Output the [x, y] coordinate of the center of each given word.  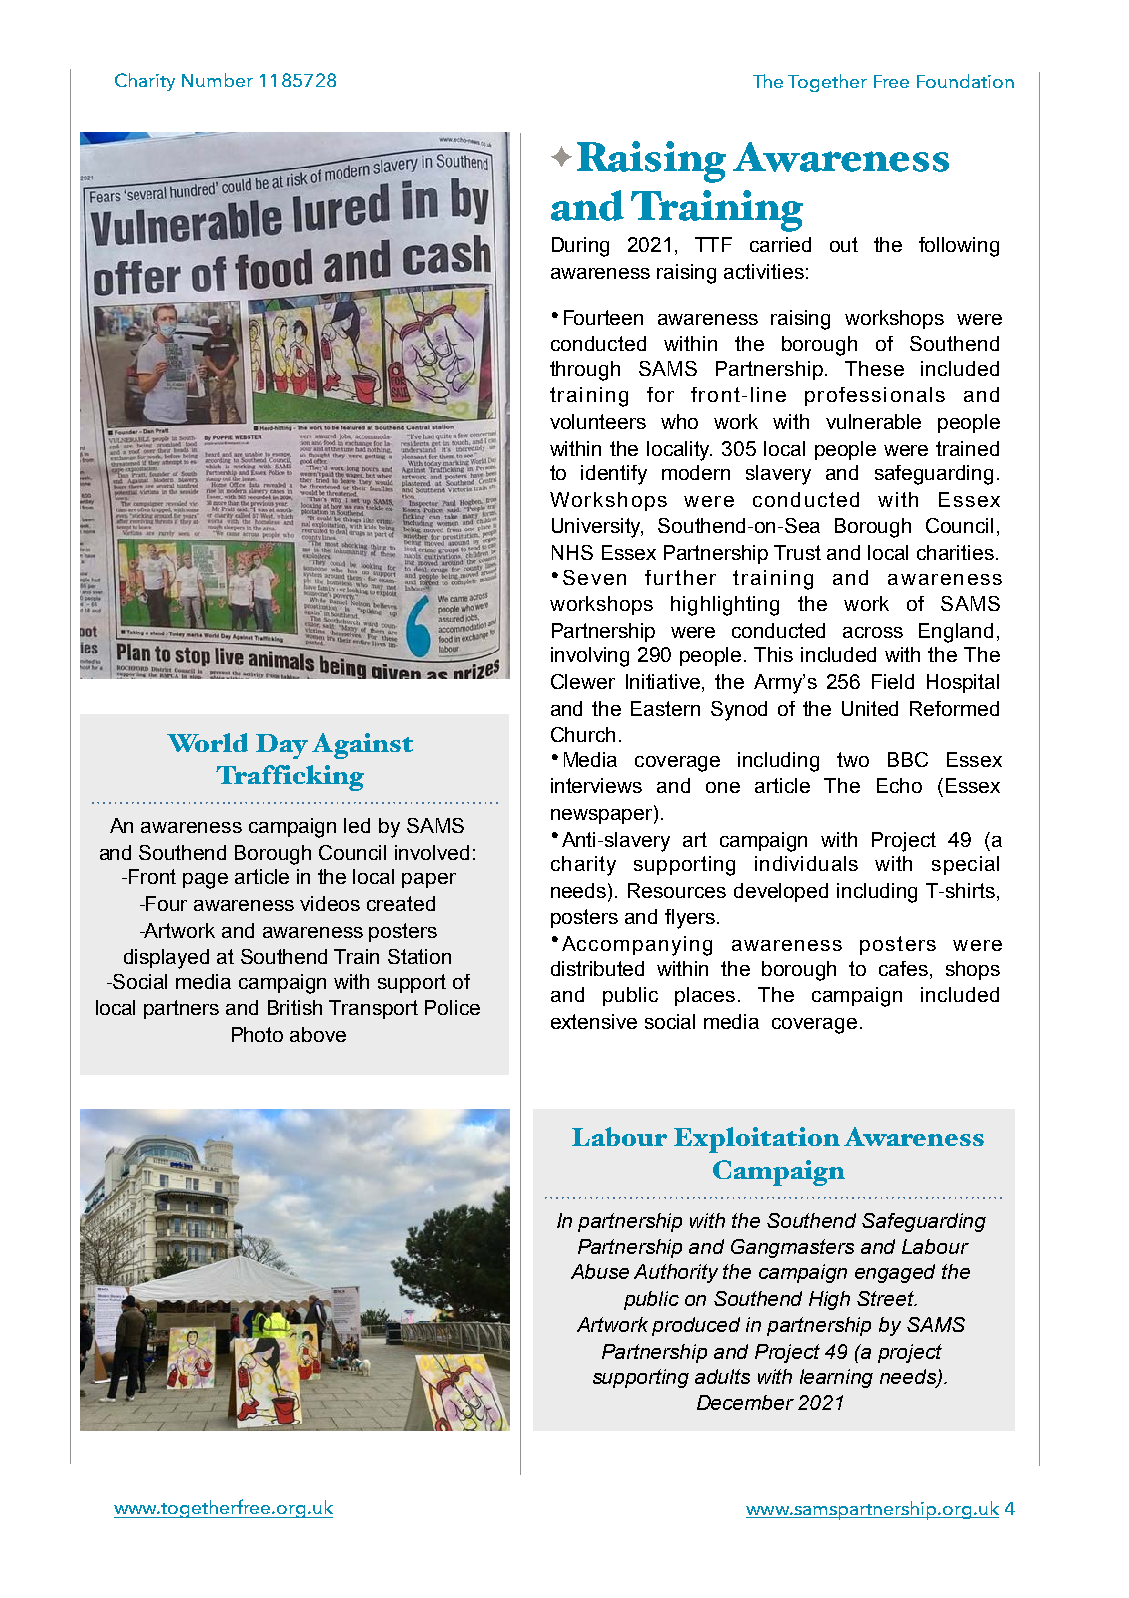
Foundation [965, 81]
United [870, 708]
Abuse [600, 1271]
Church [583, 734]
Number [217, 80]
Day [282, 746]
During [580, 247]
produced [696, 1326]
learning [836, 1378]
